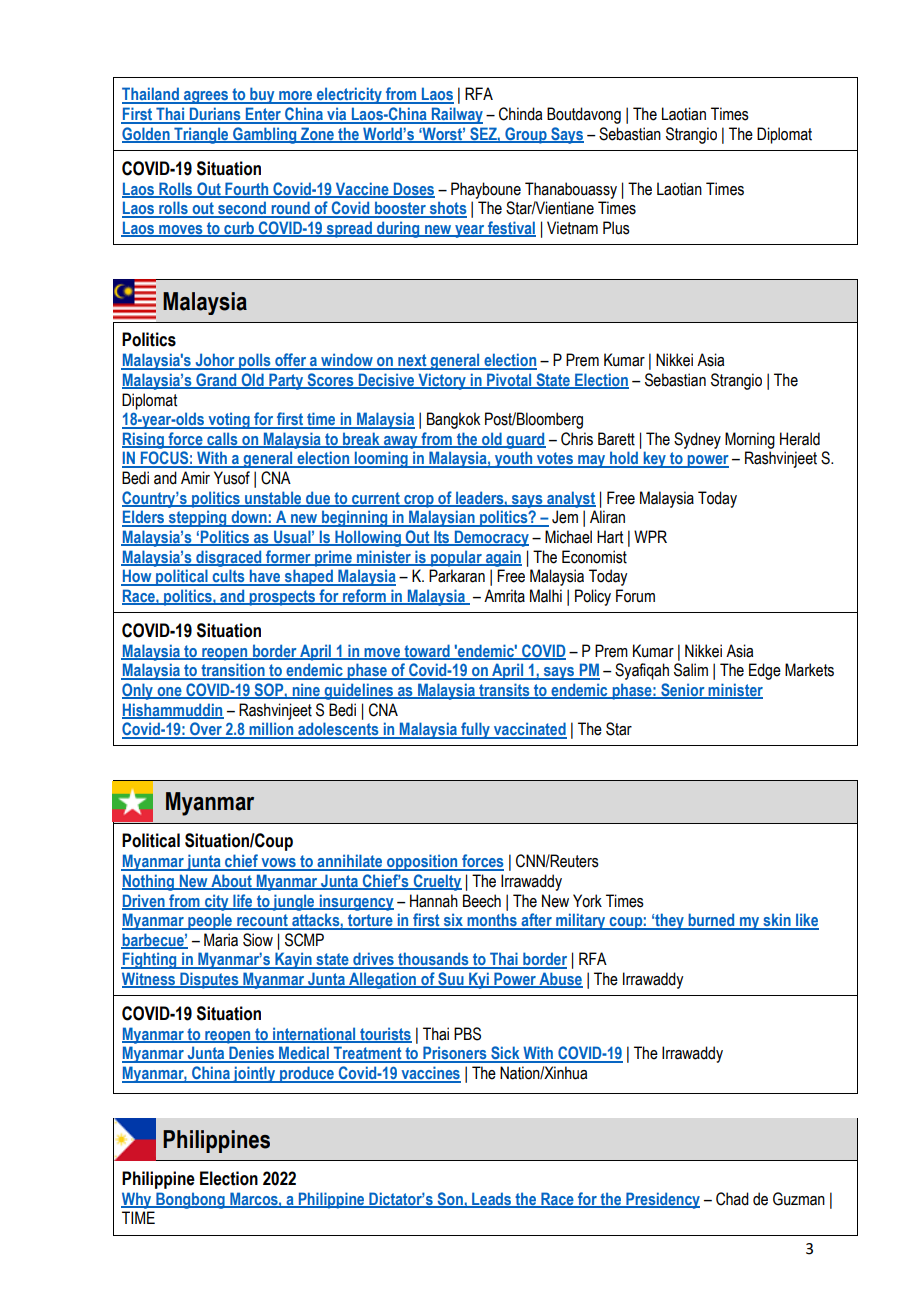 Image resolution: width=924 pixels, height=1308 pixels. I want to click on Grand, so click(216, 381).
